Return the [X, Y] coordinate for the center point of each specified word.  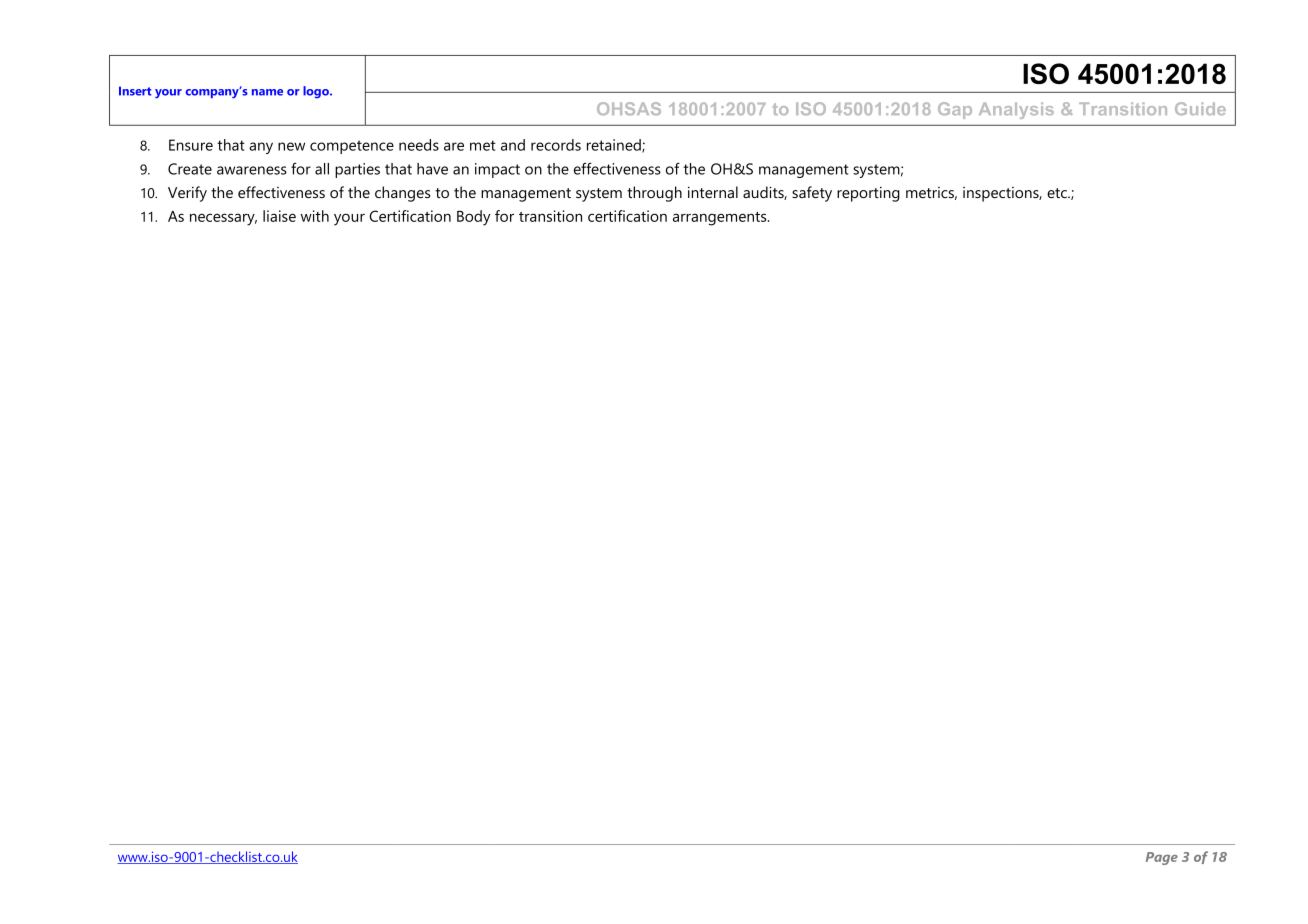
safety [812, 194]
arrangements [721, 219]
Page [1162, 858]
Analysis [1016, 110]
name [267, 92]
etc [1058, 193]
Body [474, 218]
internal [713, 192]
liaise [279, 216]
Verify [187, 194]
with [315, 216]
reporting [868, 194]
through [654, 194]
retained [615, 146]
